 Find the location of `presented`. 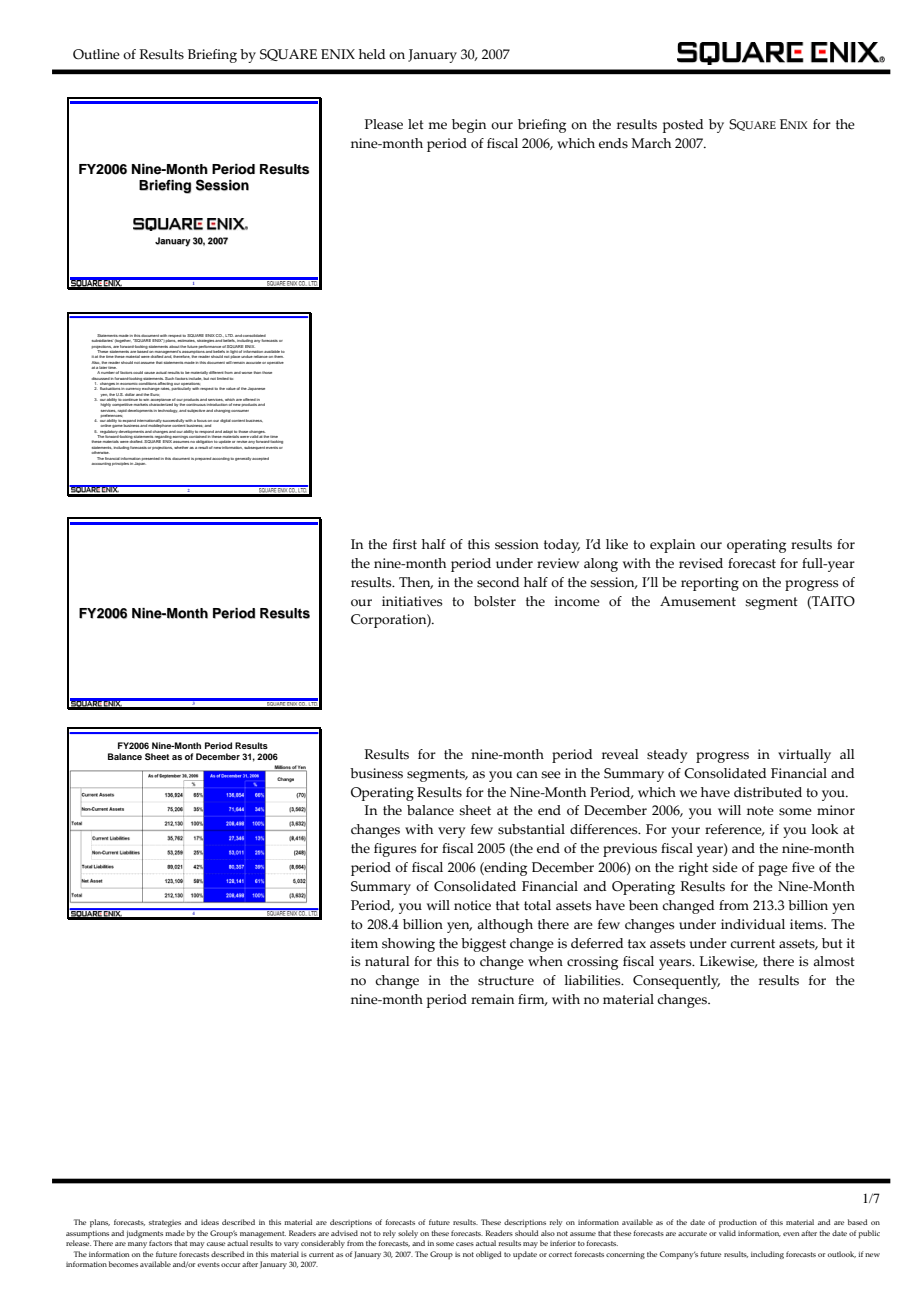

presented is located at coordinates (151, 458).
